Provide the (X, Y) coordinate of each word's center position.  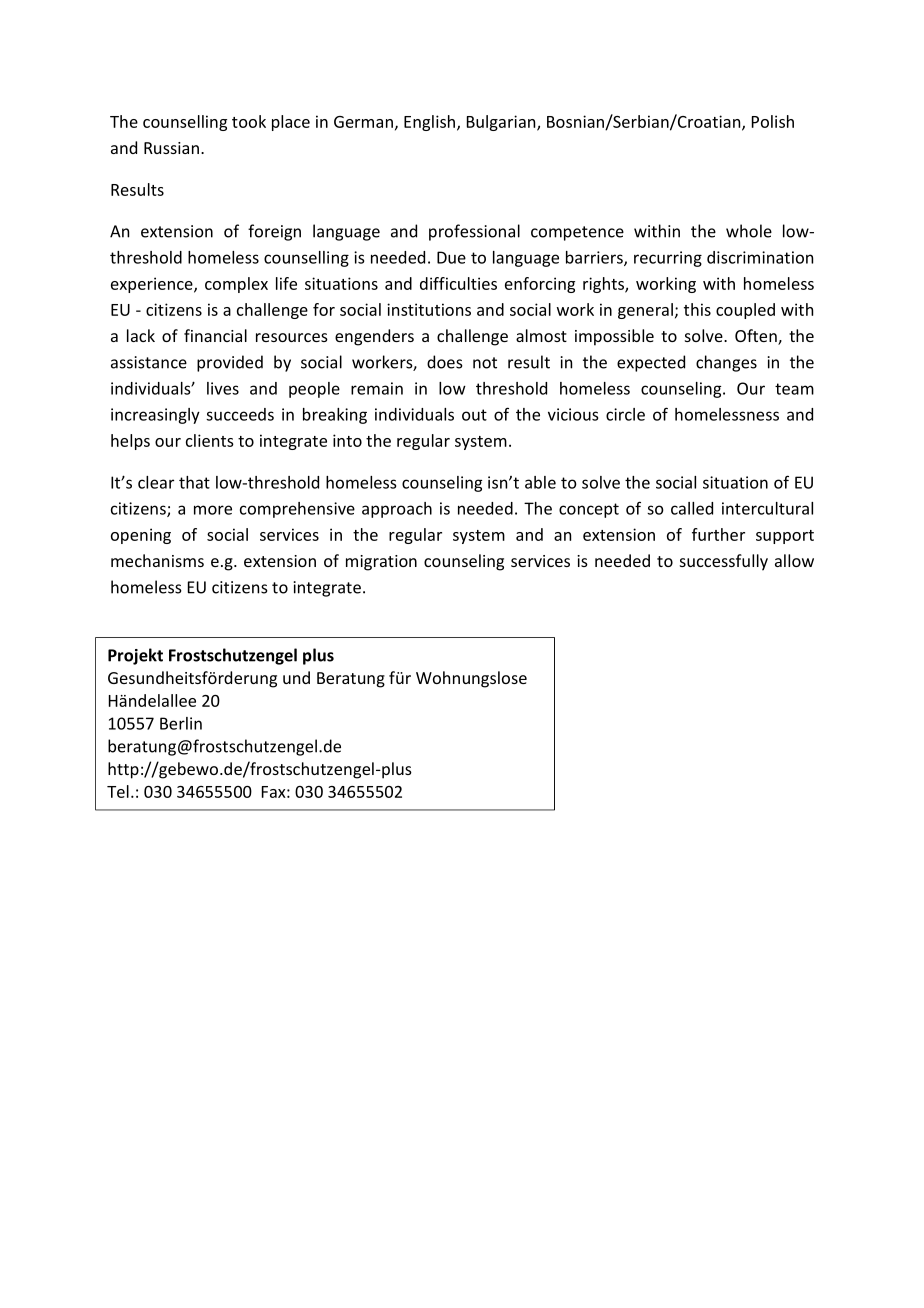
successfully (724, 562)
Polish (773, 121)
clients (210, 440)
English (429, 123)
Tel (118, 791)
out (474, 415)
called (692, 508)
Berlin (181, 723)
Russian (171, 148)
